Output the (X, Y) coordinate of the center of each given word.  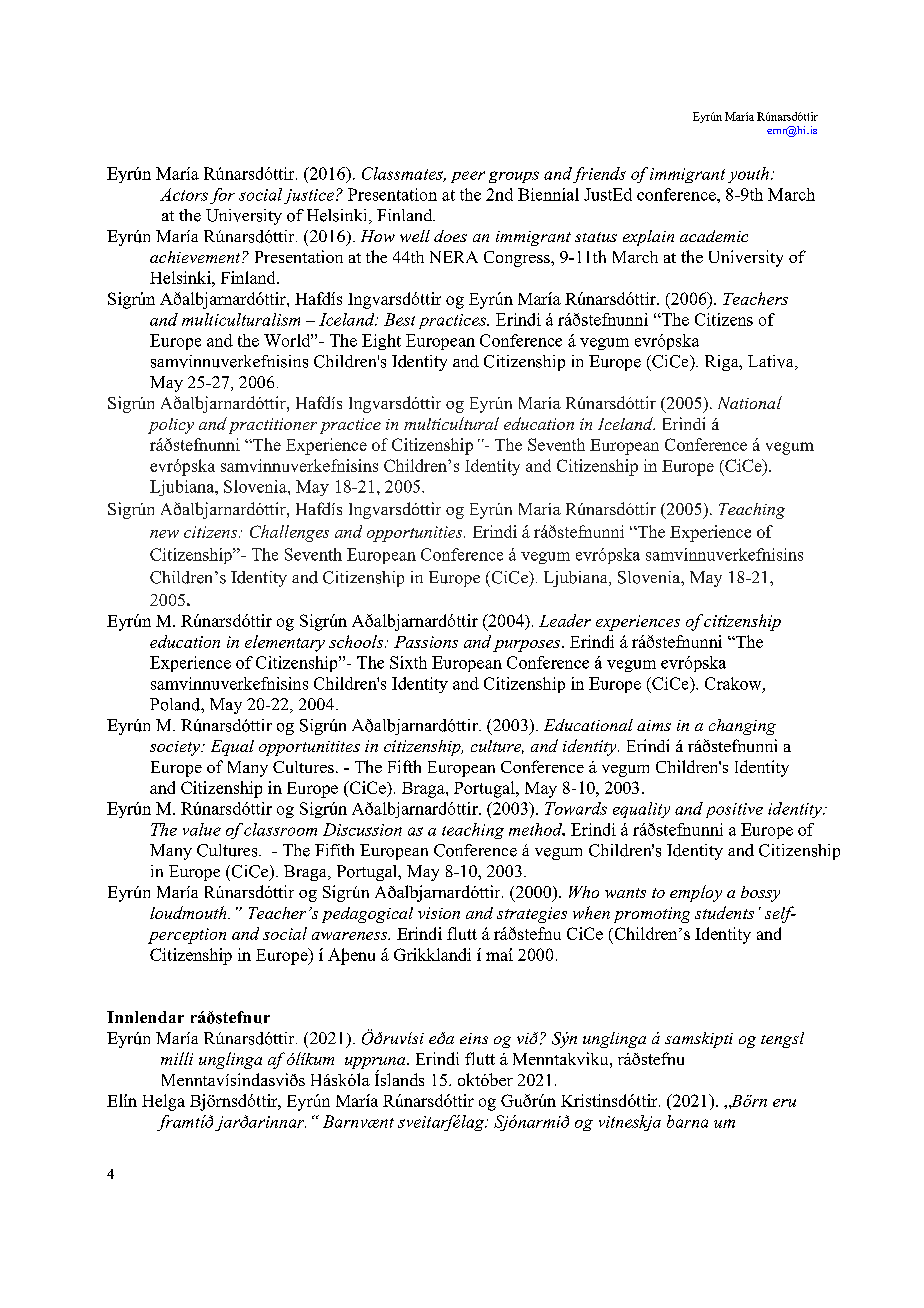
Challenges (289, 533)
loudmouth (189, 912)
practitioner (273, 426)
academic (714, 236)
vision (439, 913)
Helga (163, 1102)
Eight (381, 342)
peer (468, 177)
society (176, 748)
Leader (565, 620)
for (222, 196)
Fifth (404, 766)
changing (742, 727)
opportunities (416, 534)
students (724, 912)
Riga (723, 363)
